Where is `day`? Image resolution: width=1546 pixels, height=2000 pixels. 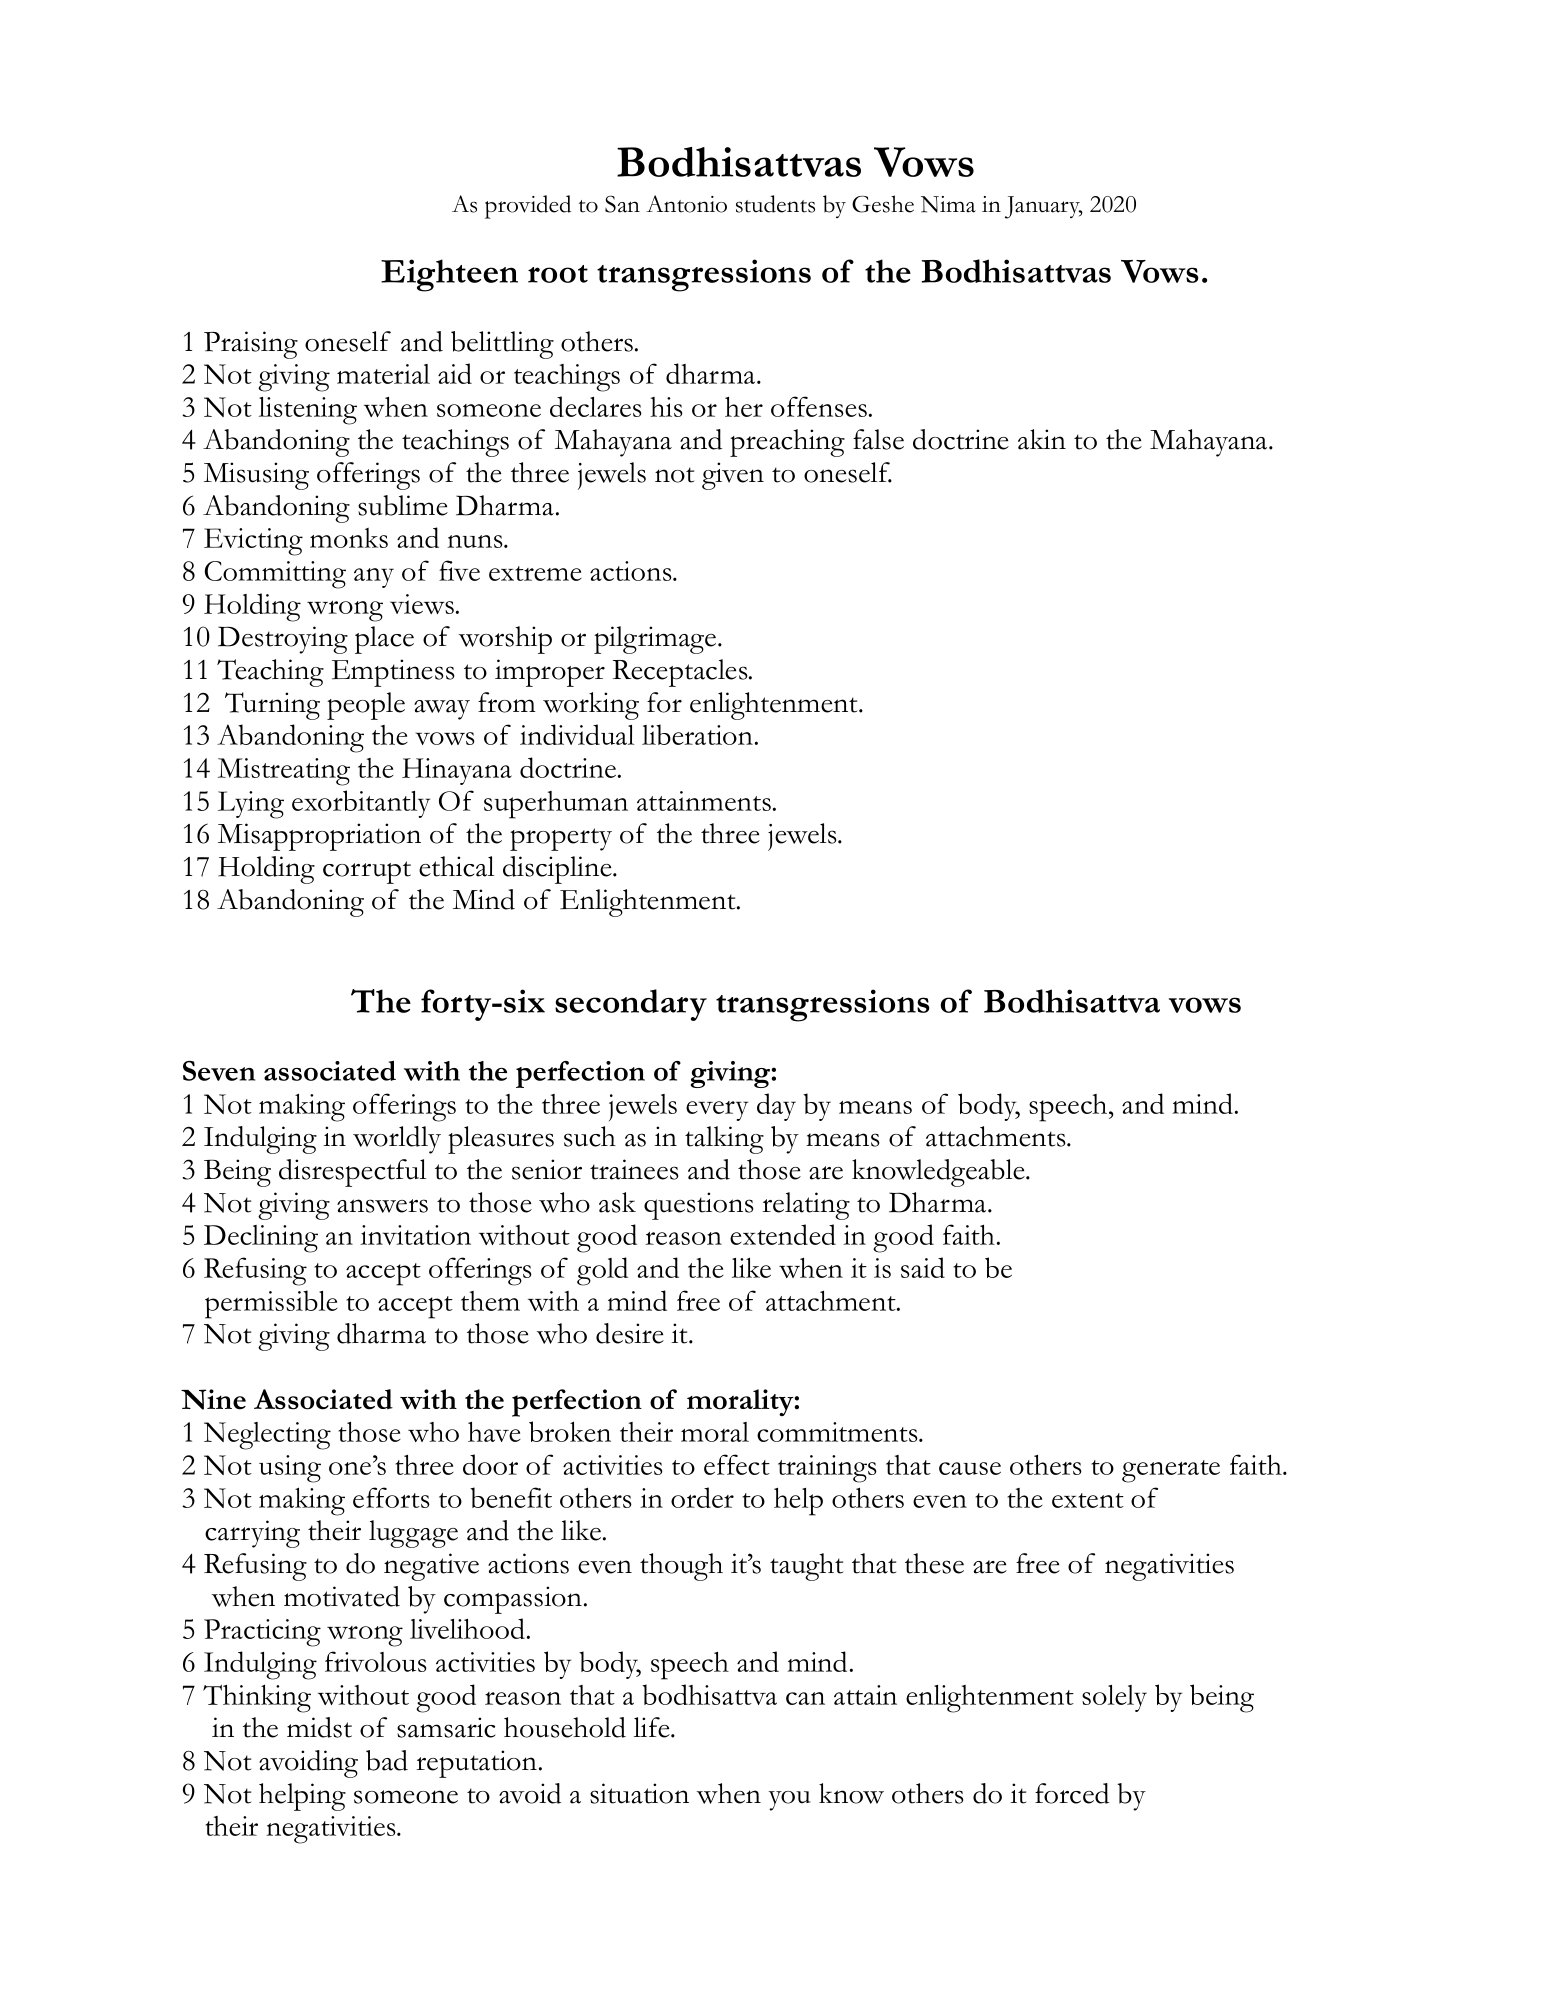
day is located at coordinates (776, 1107).
